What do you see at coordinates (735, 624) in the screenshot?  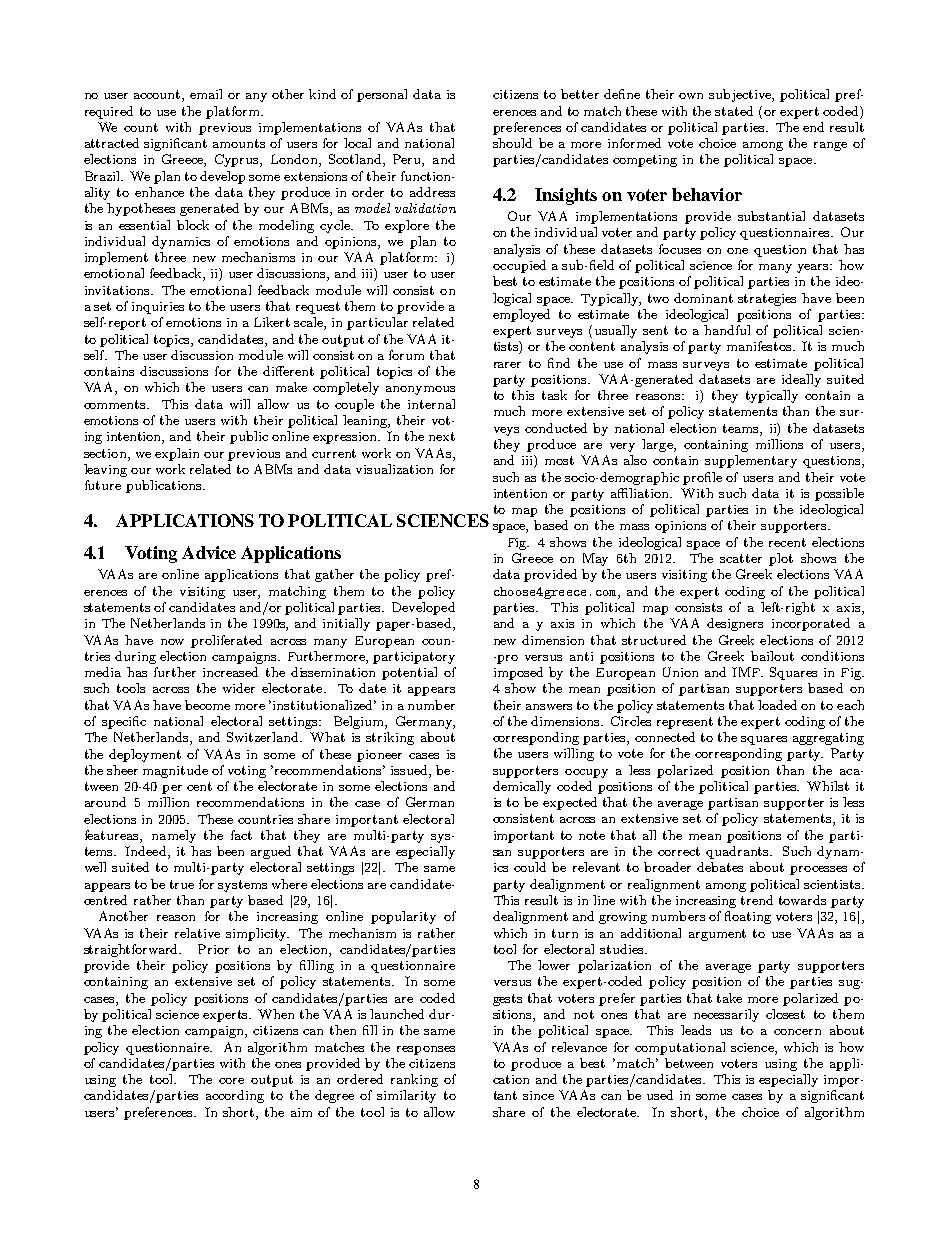 I see `designers` at bounding box center [735, 624].
